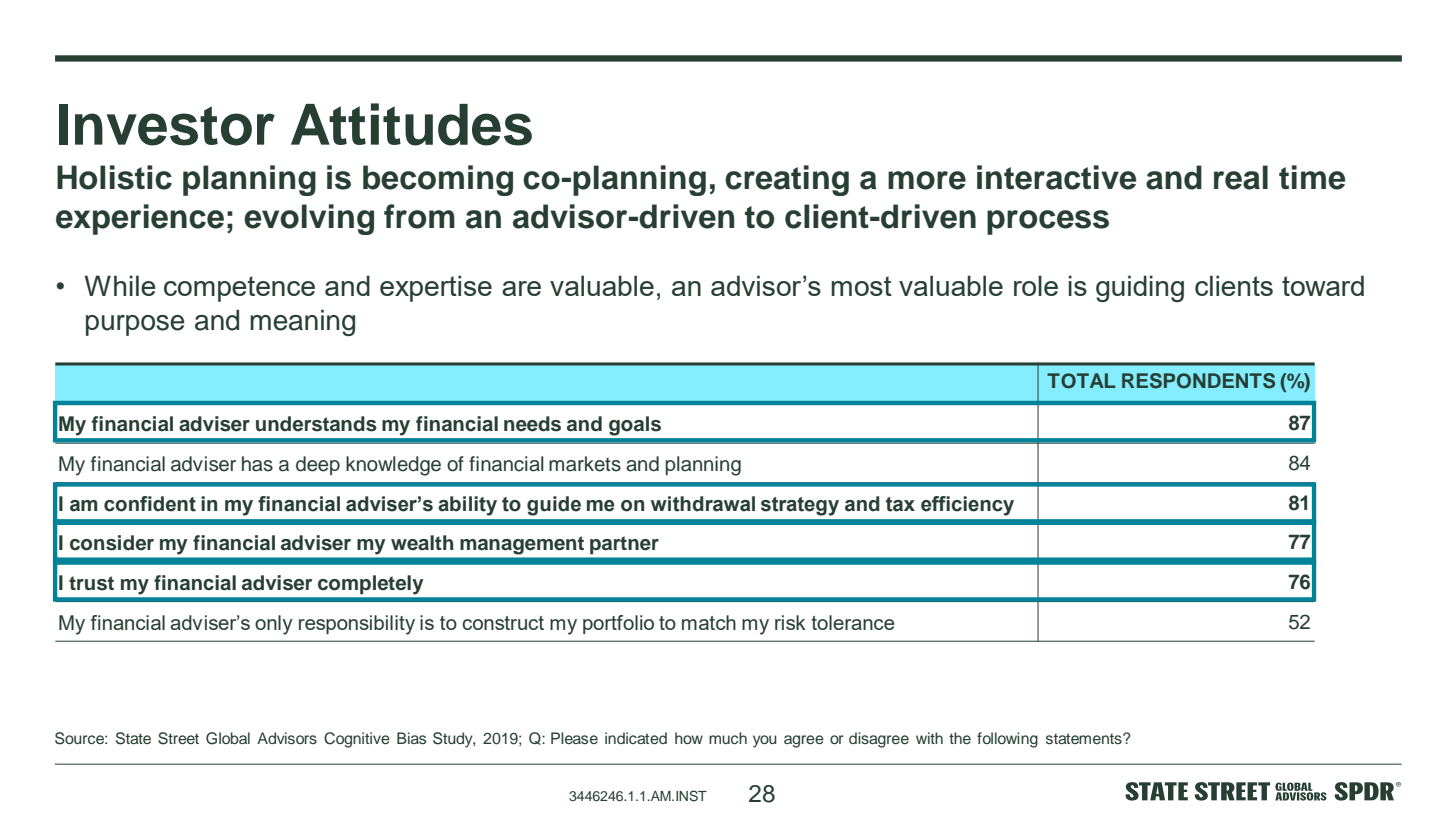 This screenshot has height=819, width=1456. What do you see at coordinates (228, 738) in the screenshot?
I see `Global` at bounding box center [228, 738].
